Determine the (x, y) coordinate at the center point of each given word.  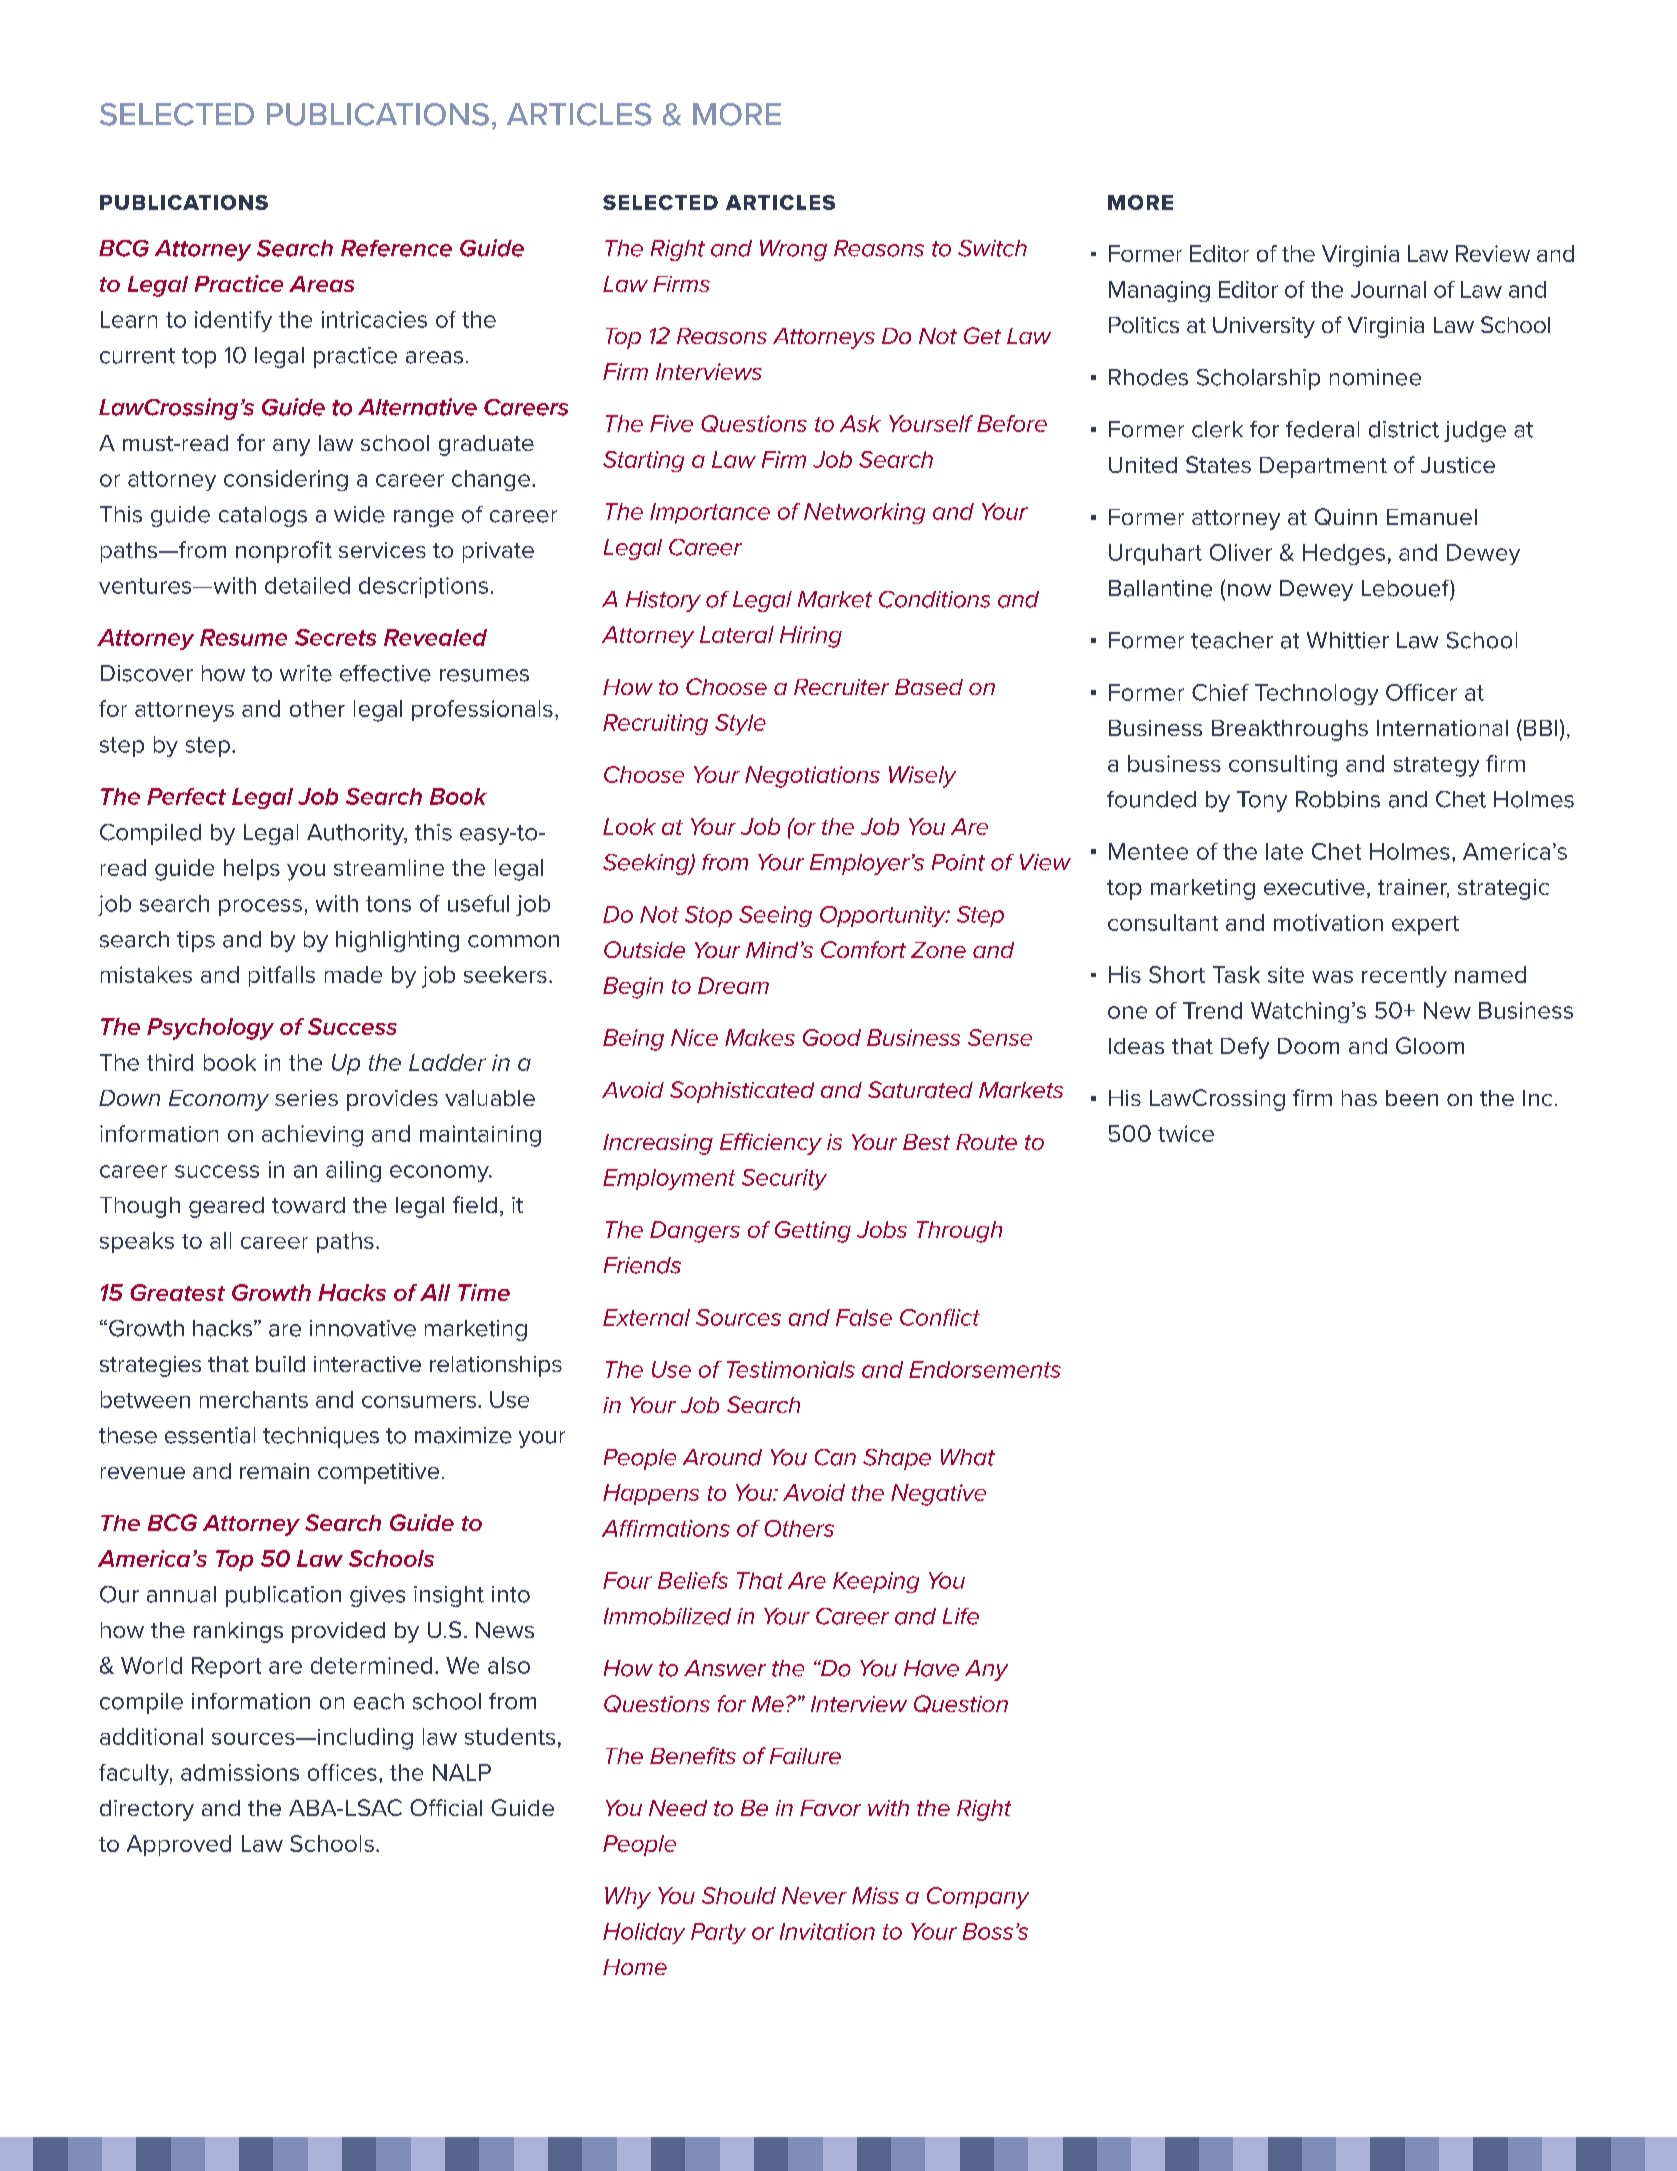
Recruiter (841, 687)
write (306, 673)
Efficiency (771, 1144)
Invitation (827, 1931)
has (1359, 1098)
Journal (1388, 289)
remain (274, 1471)
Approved (179, 1845)
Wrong (793, 250)
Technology (1316, 694)
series (306, 1098)
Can (835, 1457)
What (968, 1457)
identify (233, 321)
